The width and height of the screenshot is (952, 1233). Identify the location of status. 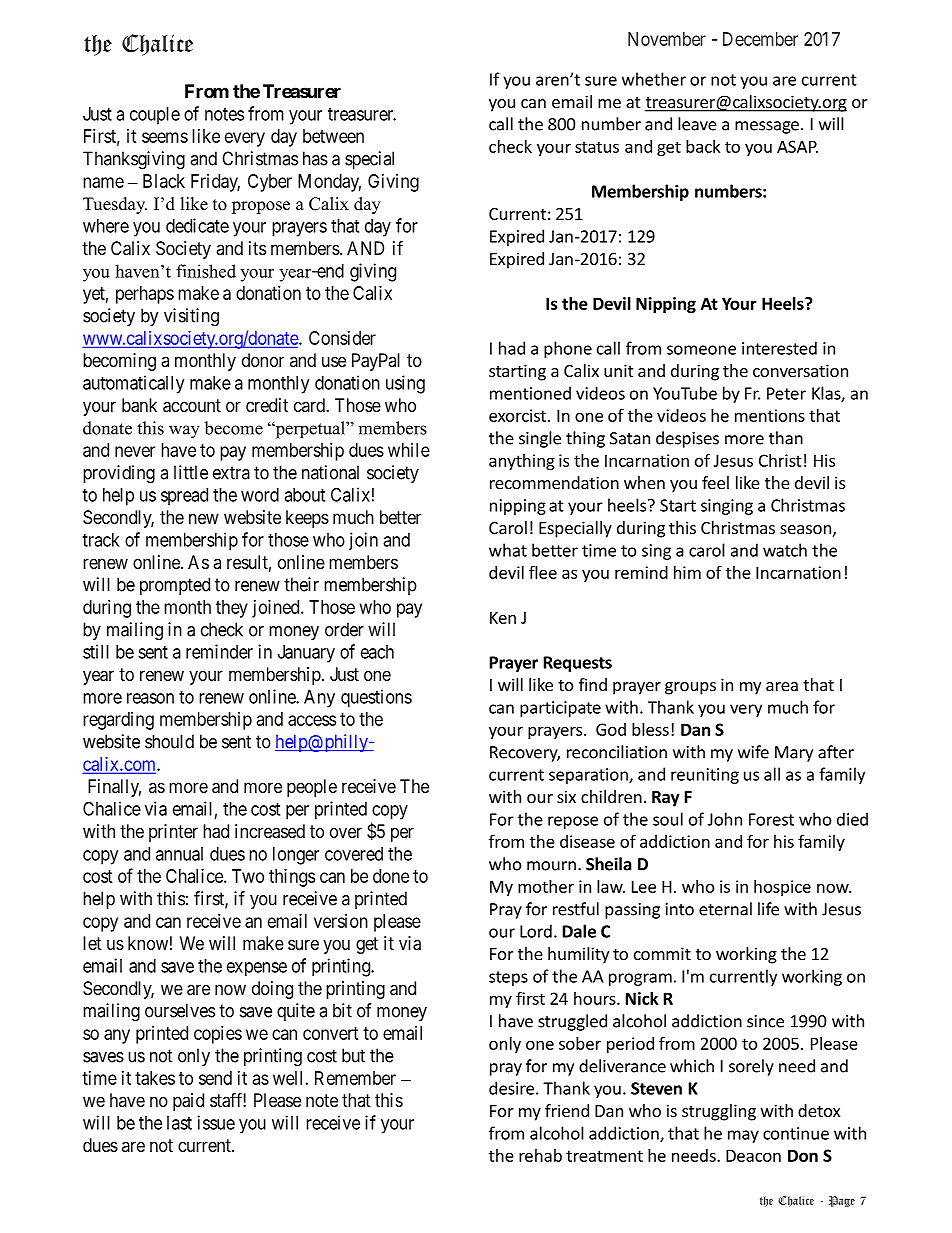
(597, 147).
